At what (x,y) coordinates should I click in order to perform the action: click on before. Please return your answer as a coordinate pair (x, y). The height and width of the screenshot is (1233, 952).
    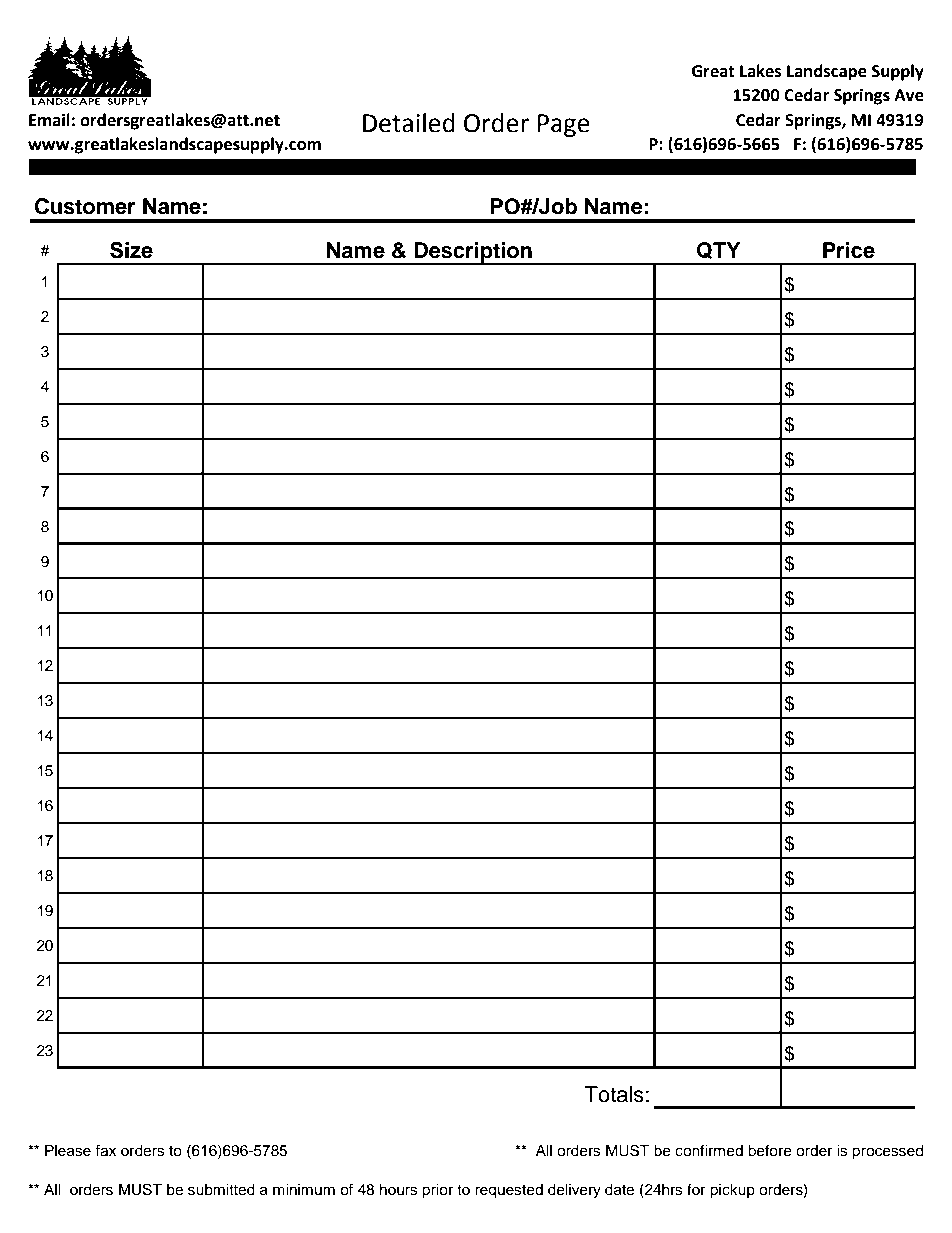
    Looking at the image, I should click on (770, 1150).
